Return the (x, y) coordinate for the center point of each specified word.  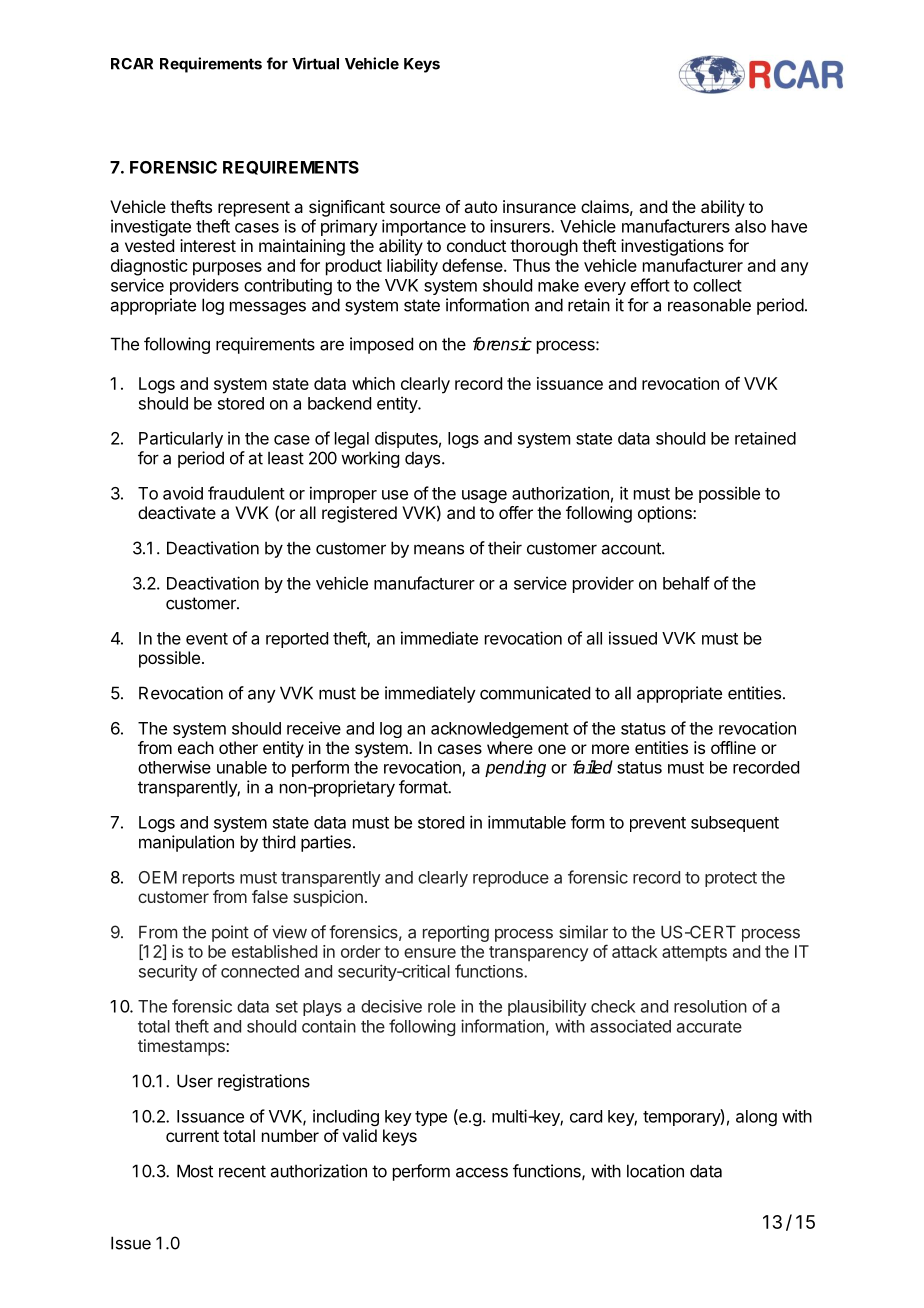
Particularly (181, 439)
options (666, 514)
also (750, 226)
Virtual (315, 63)
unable (242, 767)
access (482, 1172)
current (192, 1136)
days (422, 459)
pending (515, 768)
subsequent (735, 824)
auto (480, 207)
